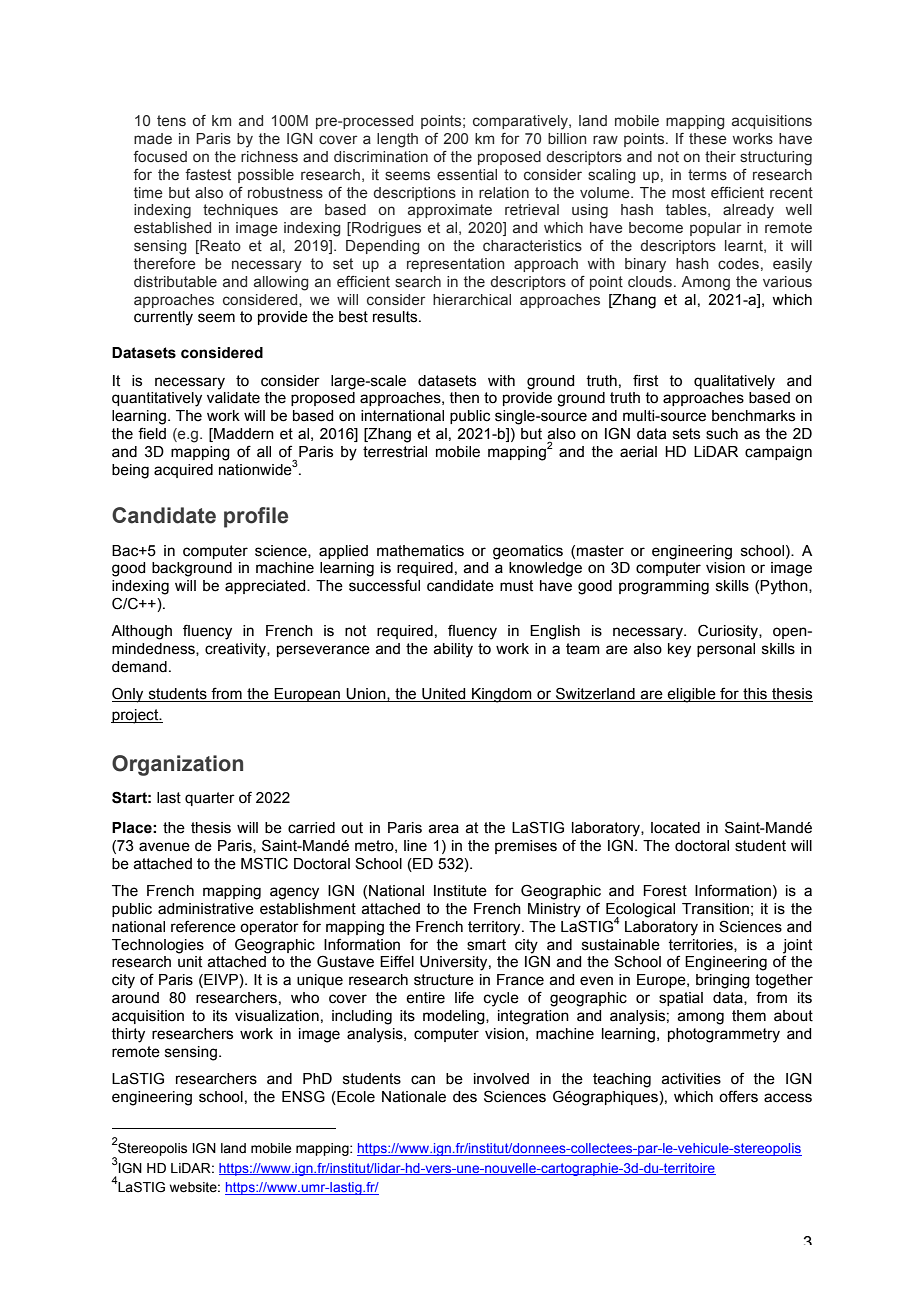 Image resolution: width=924 pixels, height=1308 pixels. What do you see at coordinates (467, 174) in the screenshot?
I see `essential` at bounding box center [467, 174].
